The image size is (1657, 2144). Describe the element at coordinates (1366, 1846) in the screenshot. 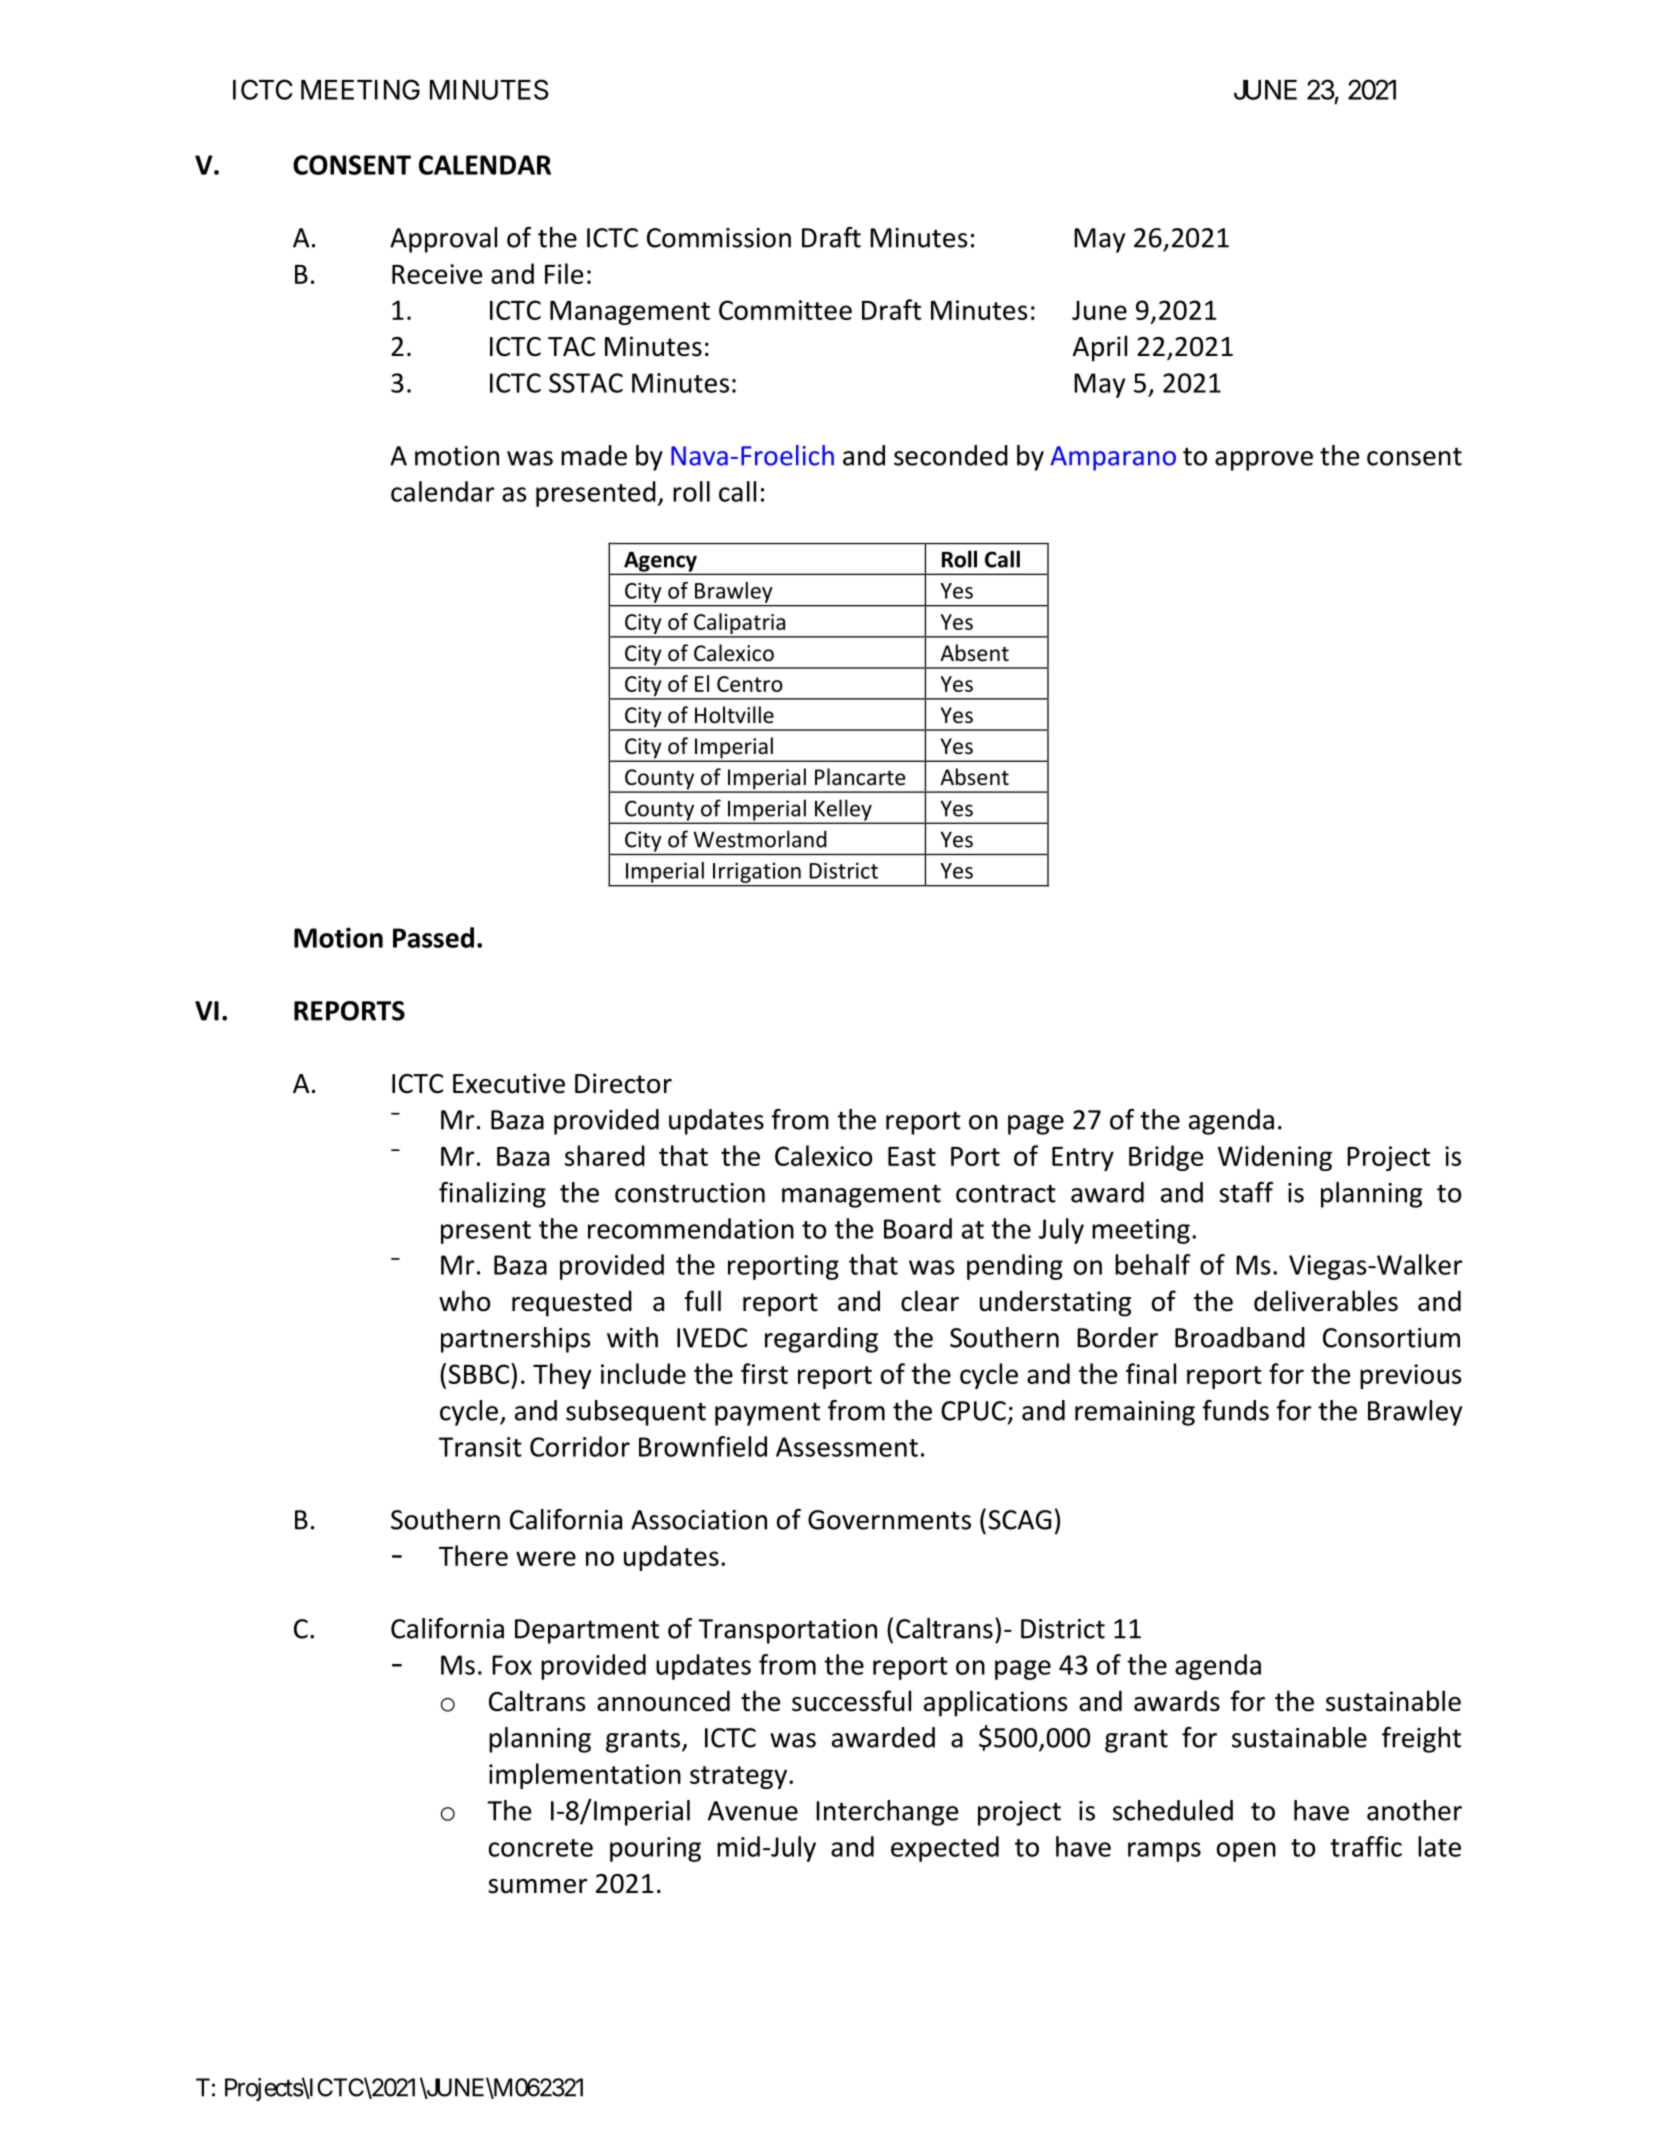

I see `traffic` at that location.
